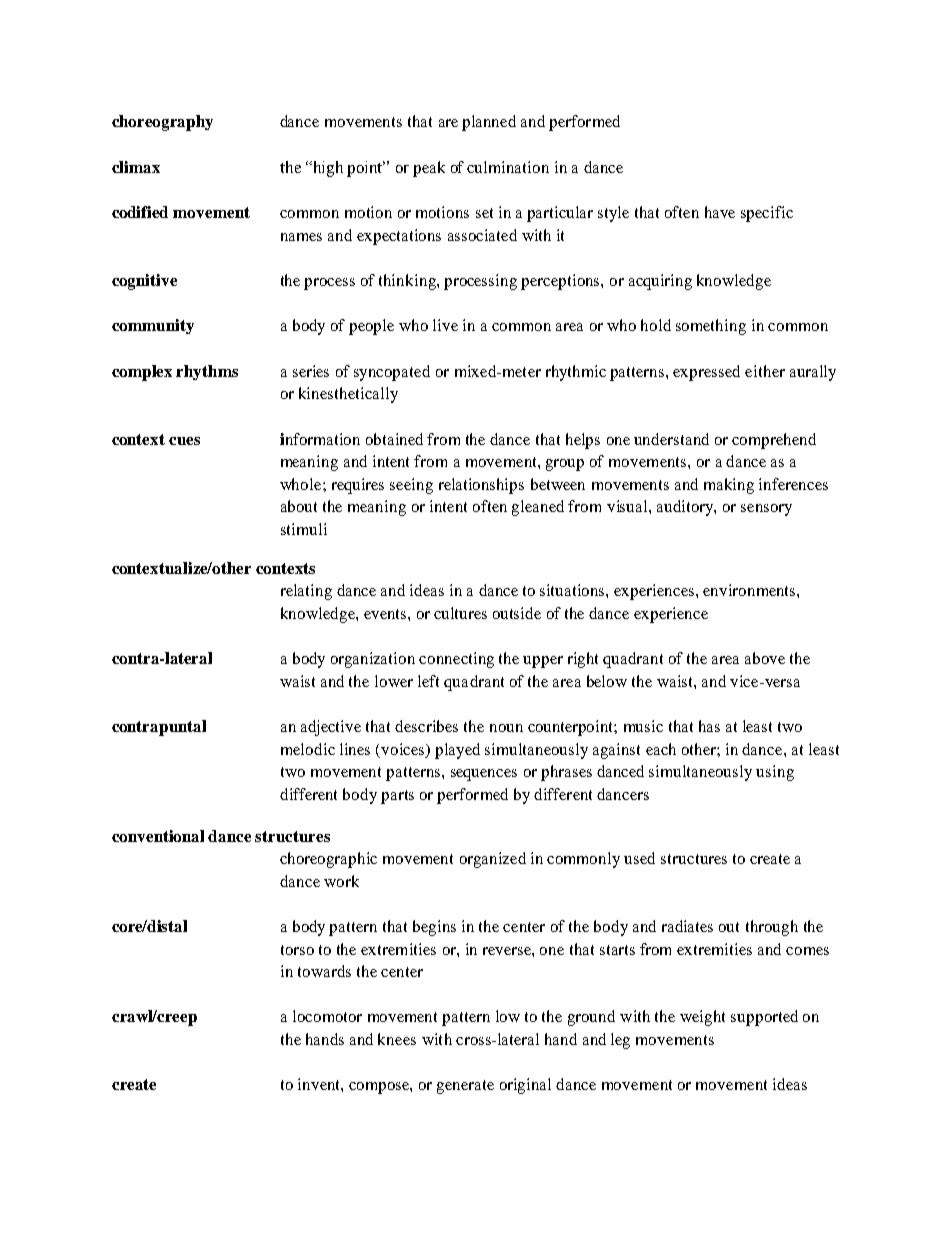  What do you see at coordinates (162, 123) in the page?
I see `choreography` at bounding box center [162, 123].
